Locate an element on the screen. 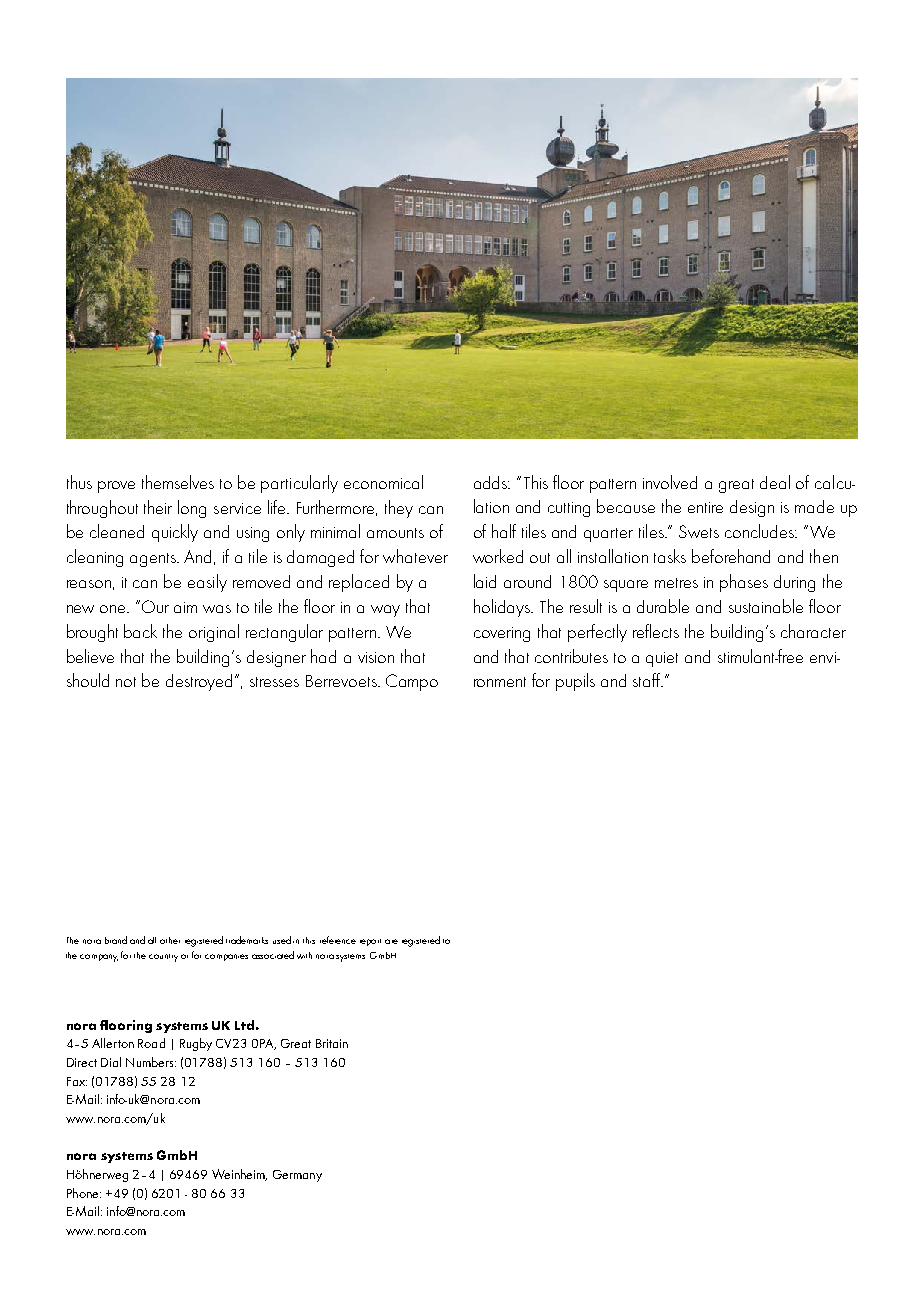  Weinheim is located at coordinates (239, 1175).
